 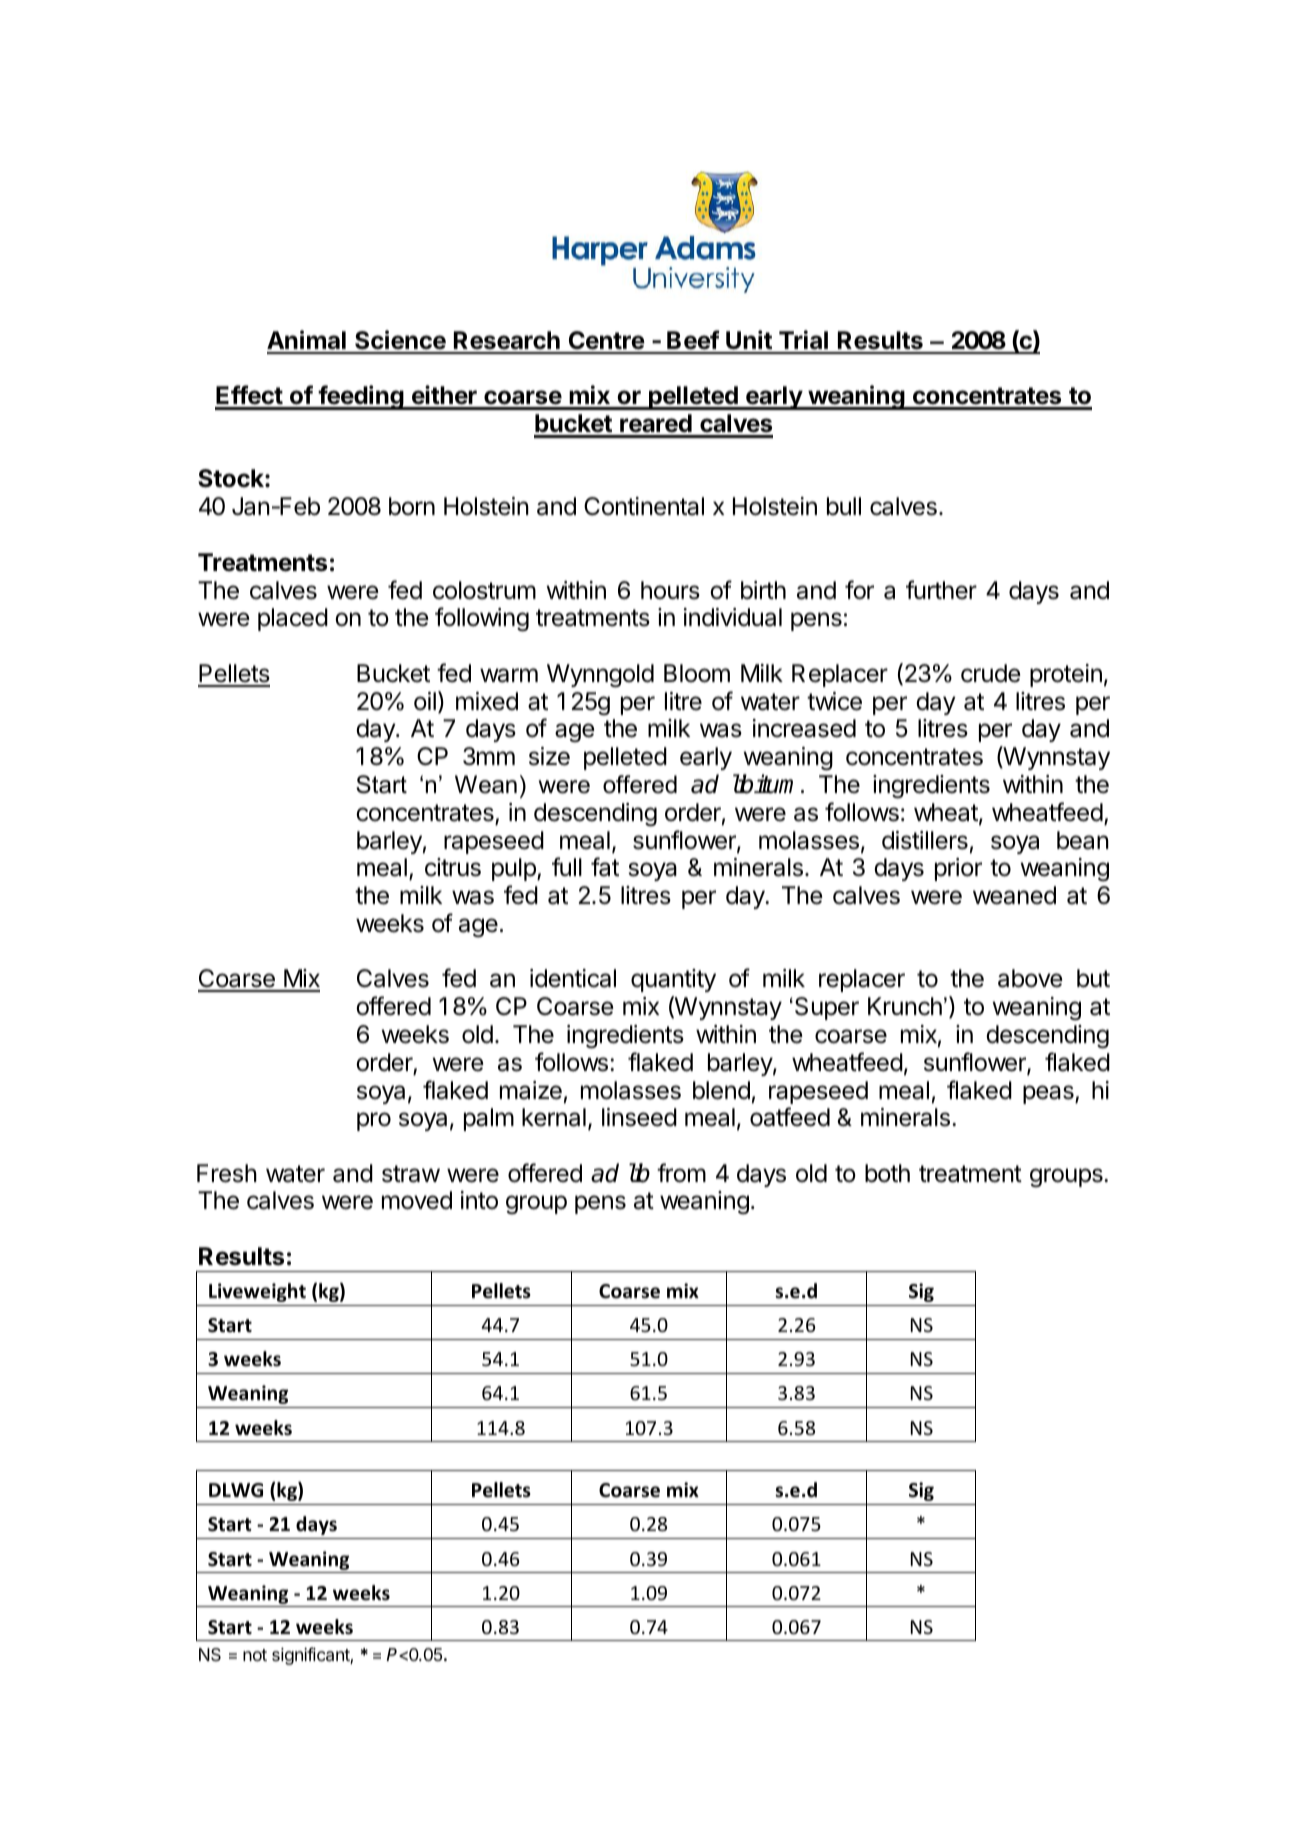 What do you see at coordinates (479, 1200) in the image?
I see `into` at bounding box center [479, 1200].
